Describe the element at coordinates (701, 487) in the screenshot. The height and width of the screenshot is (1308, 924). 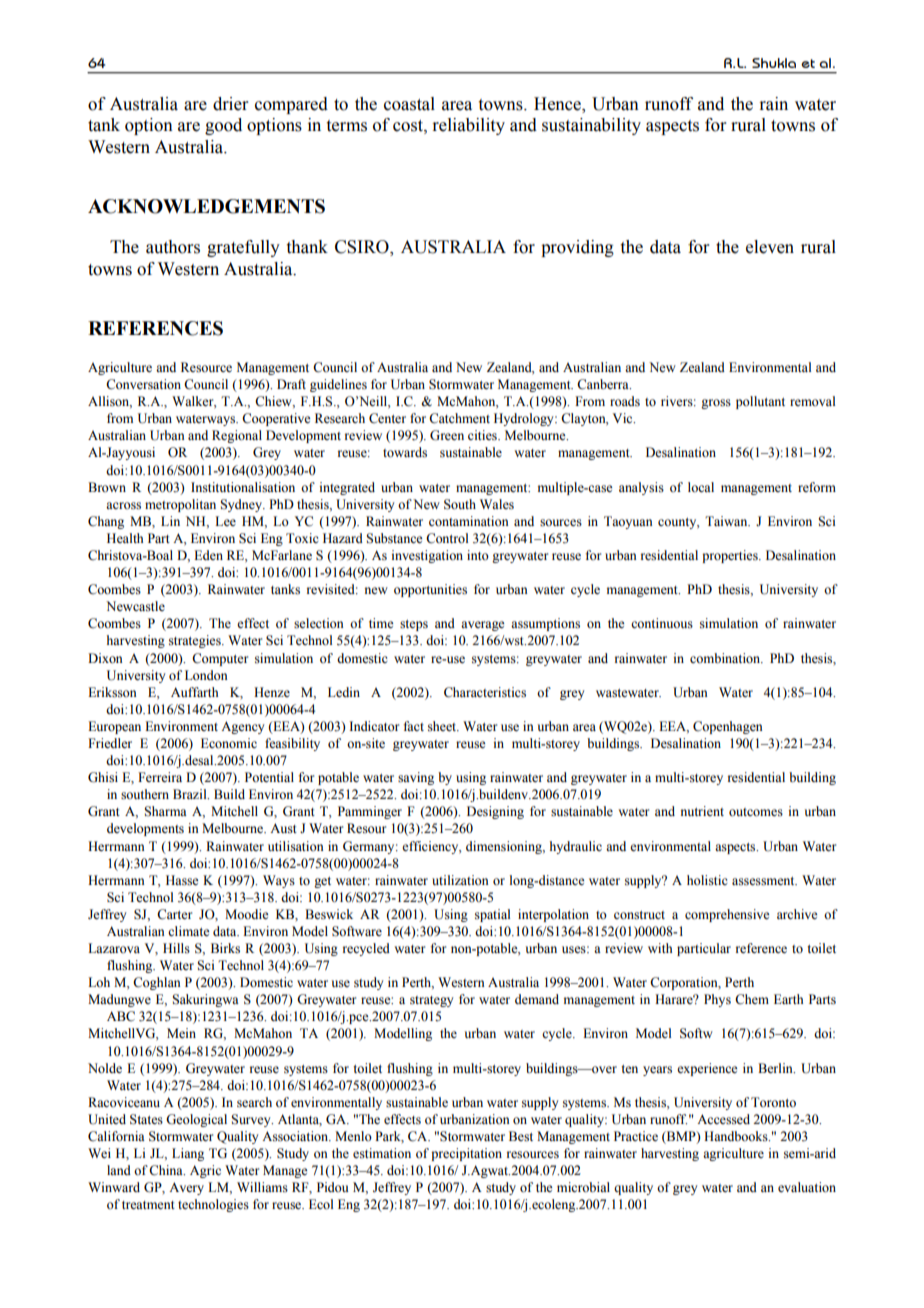
I see `local` at that location.
